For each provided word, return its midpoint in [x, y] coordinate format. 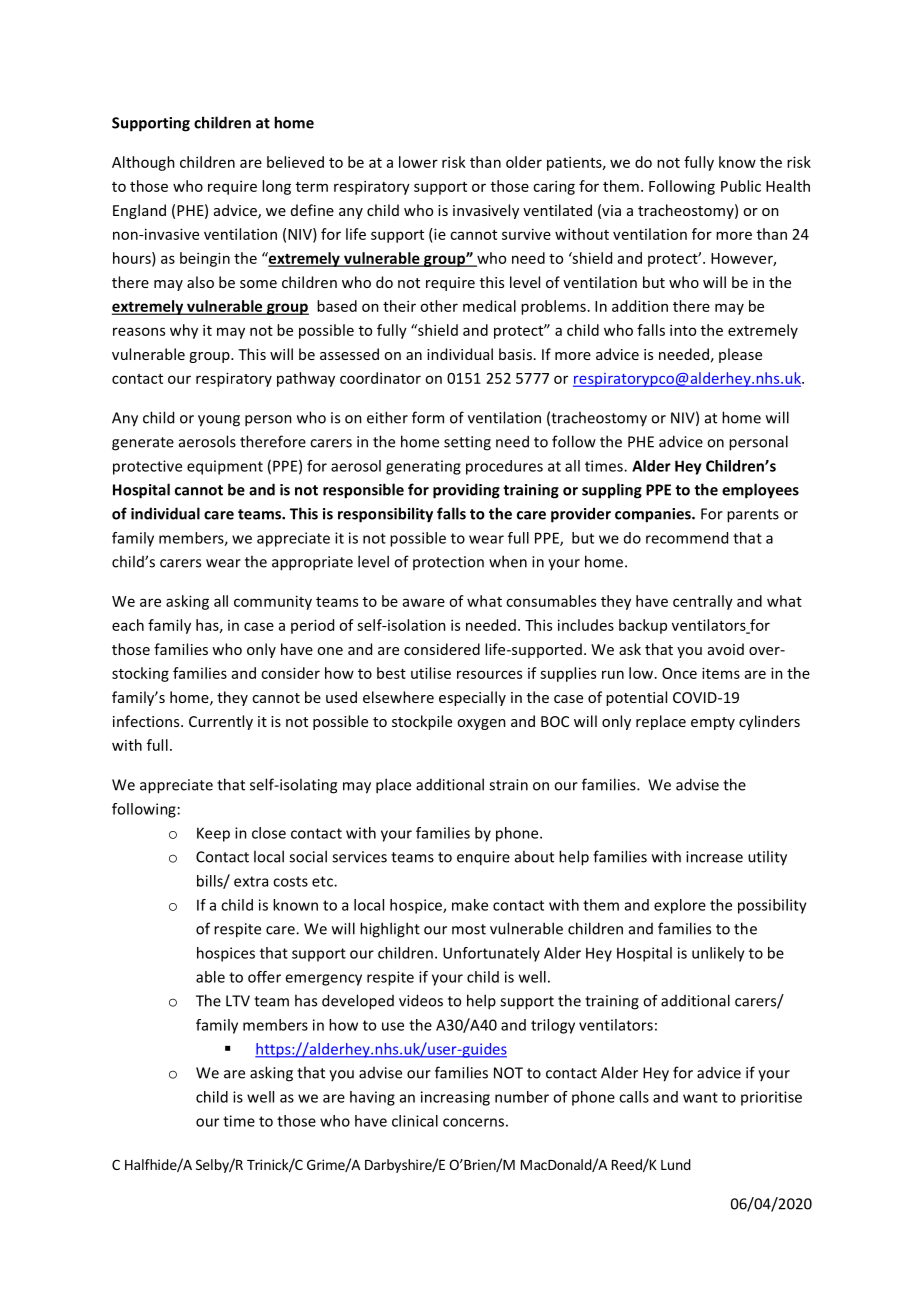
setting [467, 443]
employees [760, 491]
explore [680, 906]
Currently [221, 722]
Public [741, 186]
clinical [415, 1121]
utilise [431, 673]
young [219, 421]
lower [418, 162]
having [372, 1098]
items [721, 673]
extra [251, 881]
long [276, 187]
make [470, 905]
